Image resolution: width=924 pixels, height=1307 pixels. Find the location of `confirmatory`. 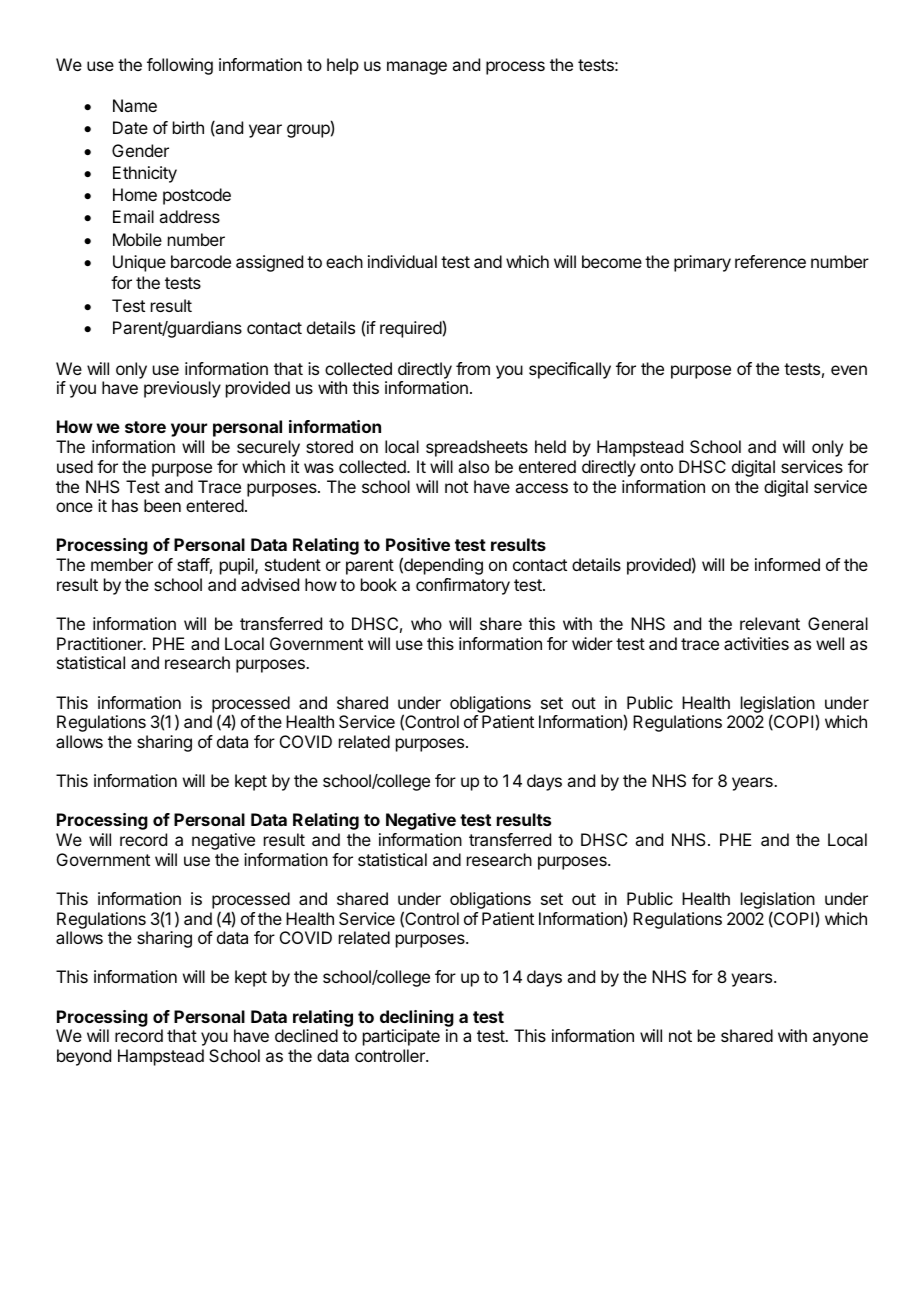

confirmatory is located at coordinates (463, 586).
